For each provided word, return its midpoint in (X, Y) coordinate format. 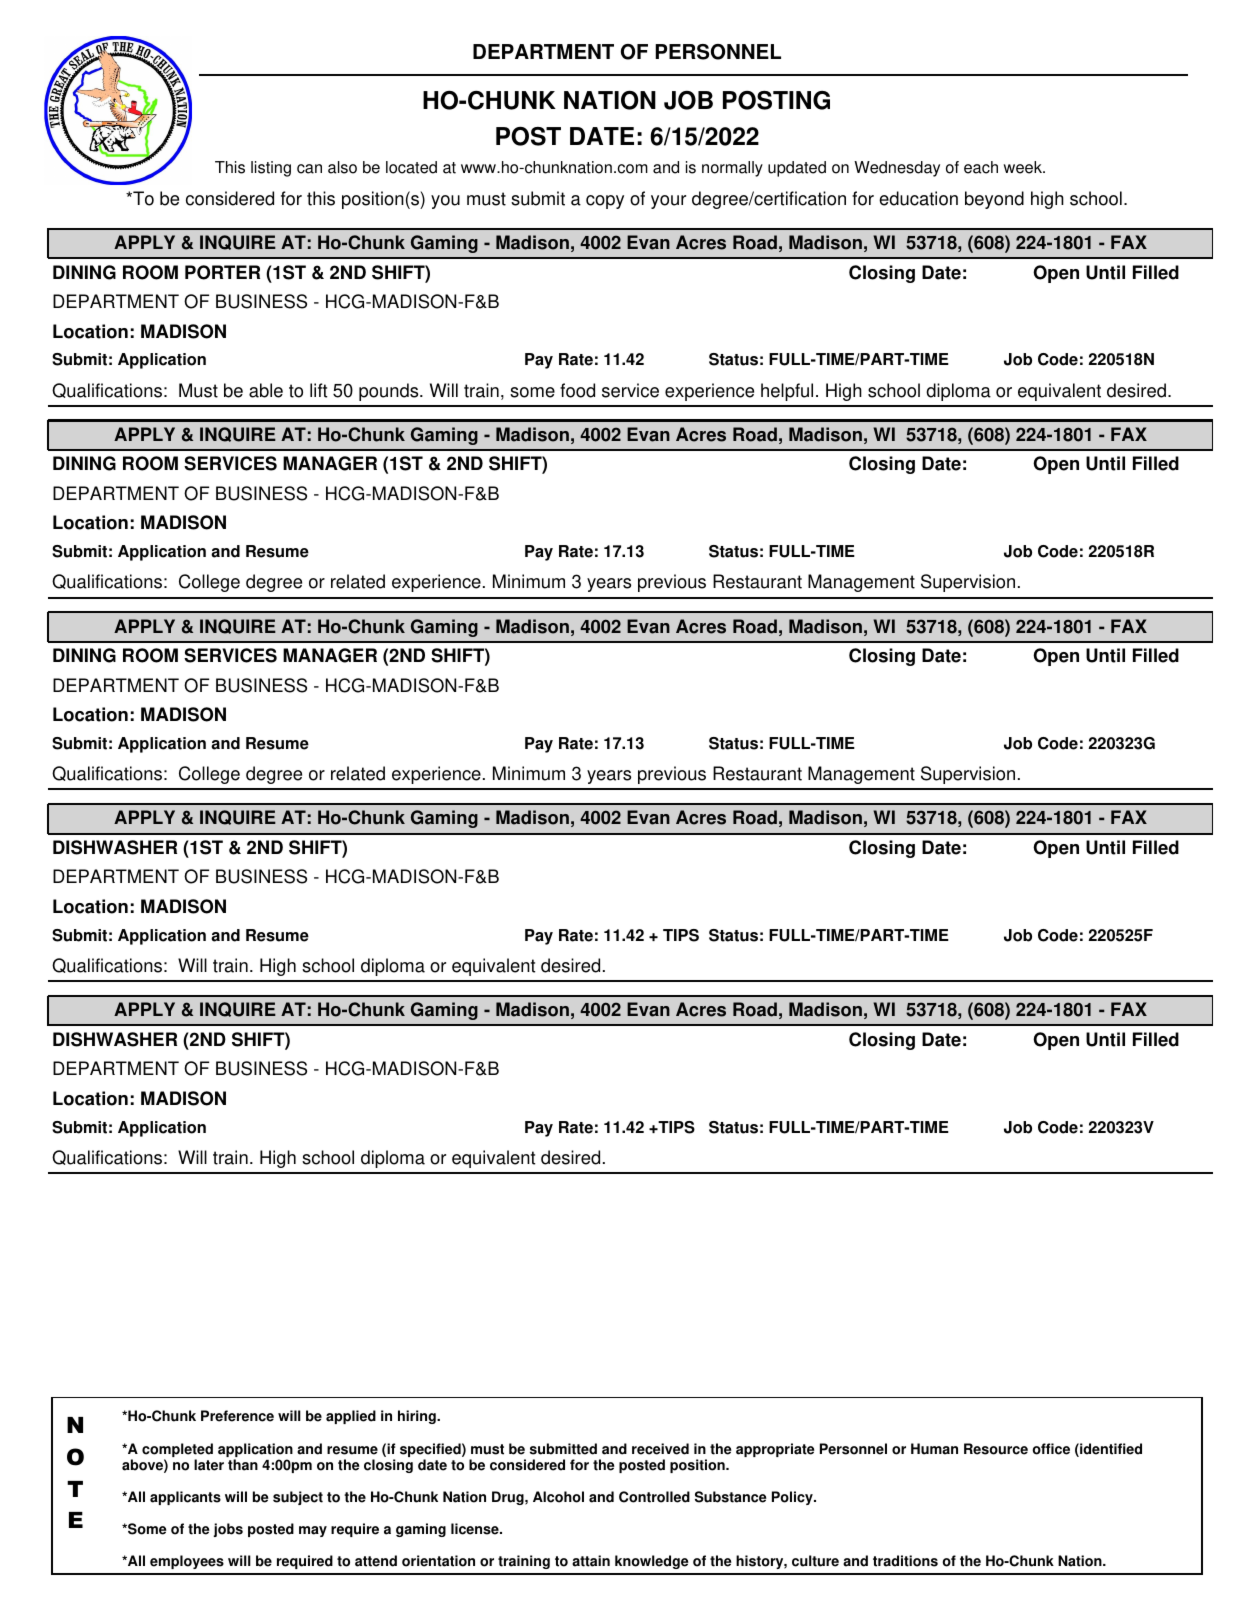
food (577, 390)
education (918, 198)
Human (934, 1449)
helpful (787, 392)
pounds (390, 392)
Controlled (654, 1497)
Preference (237, 1416)
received (660, 1449)
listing (271, 169)
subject (298, 1498)
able (266, 390)
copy (605, 202)
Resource (996, 1449)
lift (318, 390)
